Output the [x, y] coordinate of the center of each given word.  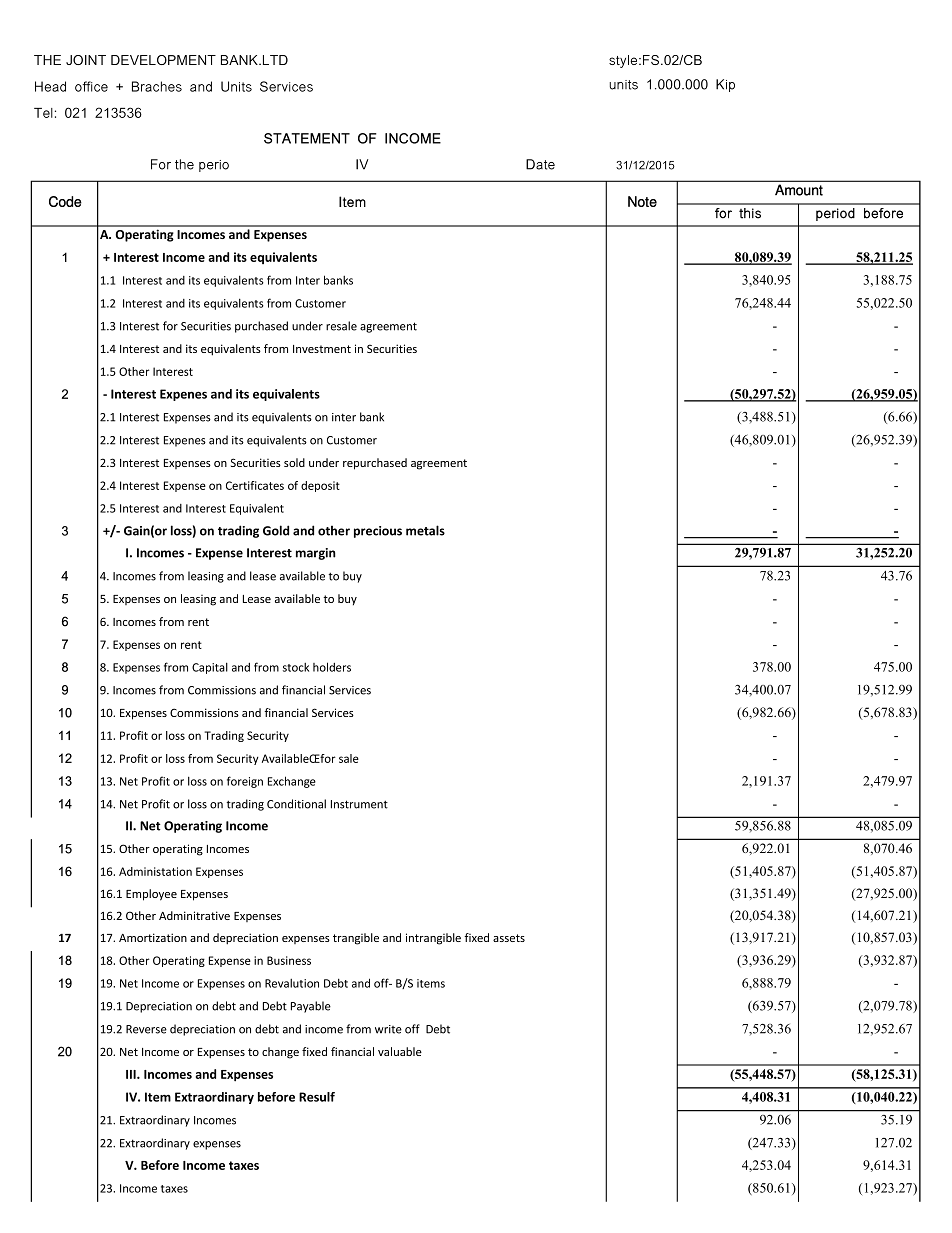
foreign [245, 782]
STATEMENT [307, 138]
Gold [276, 530]
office [91, 86]
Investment [322, 349]
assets [509, 938]
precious [378, 532]
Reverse [146, 1029]
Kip [725, 85]
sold [294, 462]
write [388, 1029]
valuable [400, 1051]
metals [425, 530]
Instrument [359, 804]
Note [642, 201]
